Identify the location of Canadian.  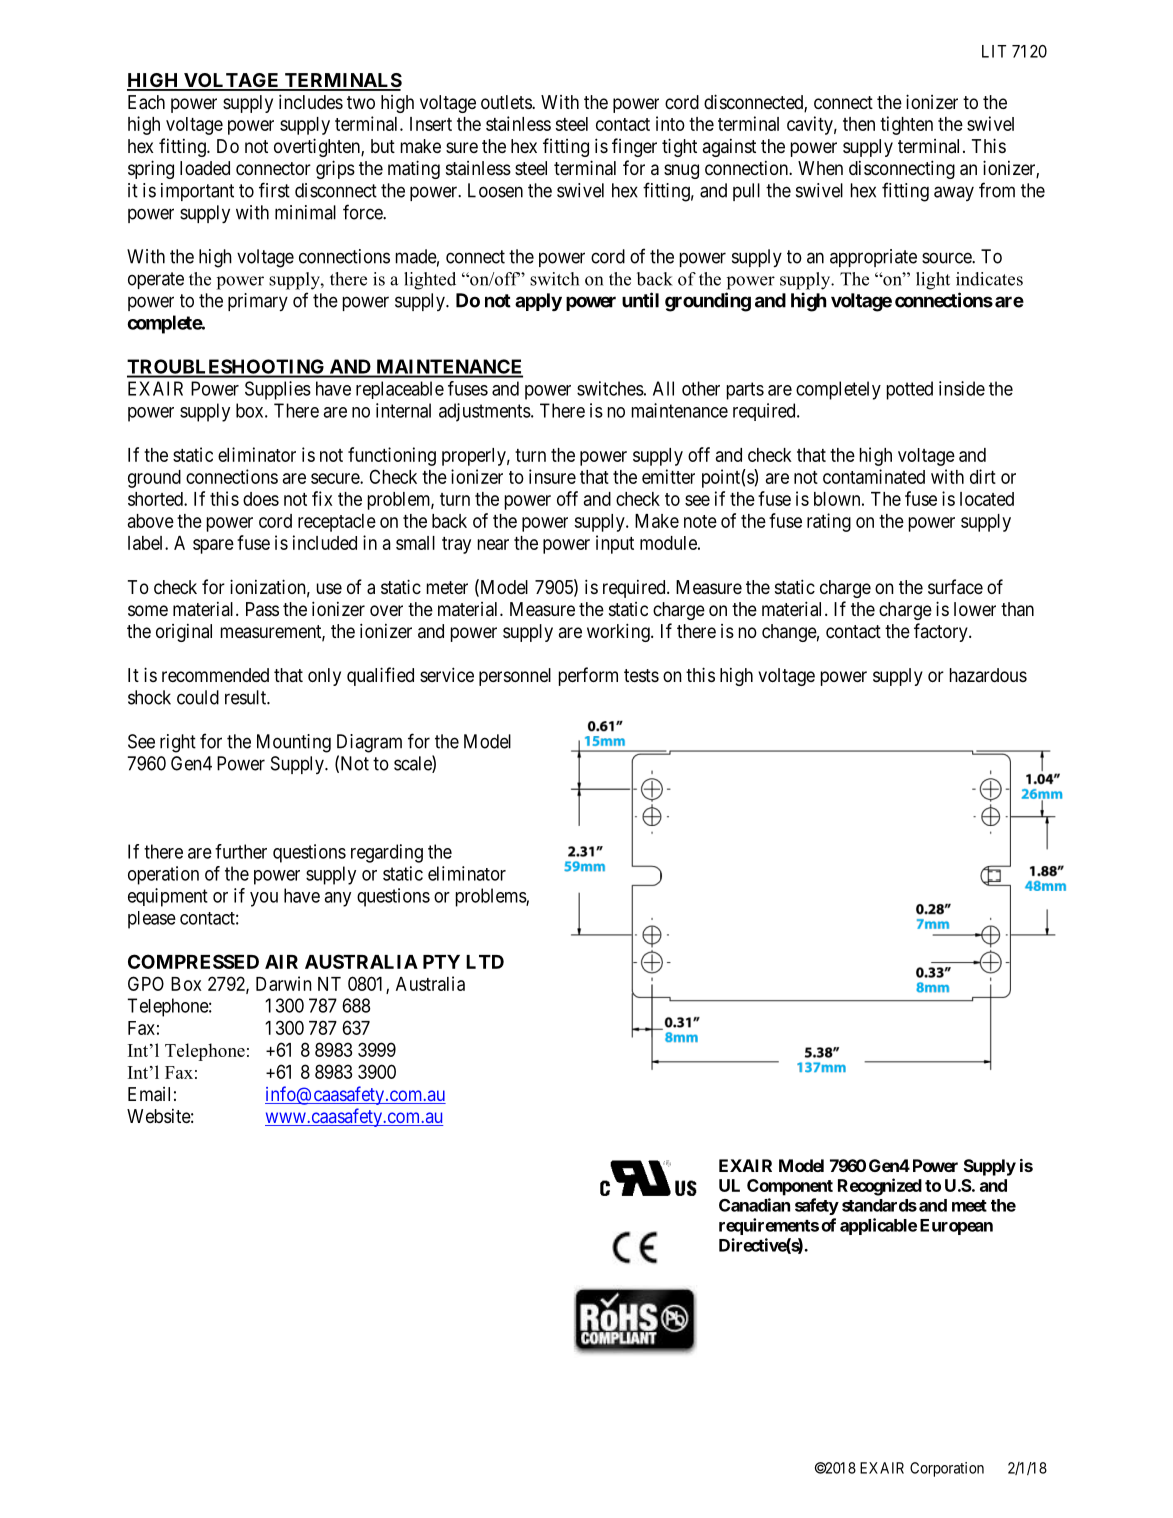
(754, 1205).
